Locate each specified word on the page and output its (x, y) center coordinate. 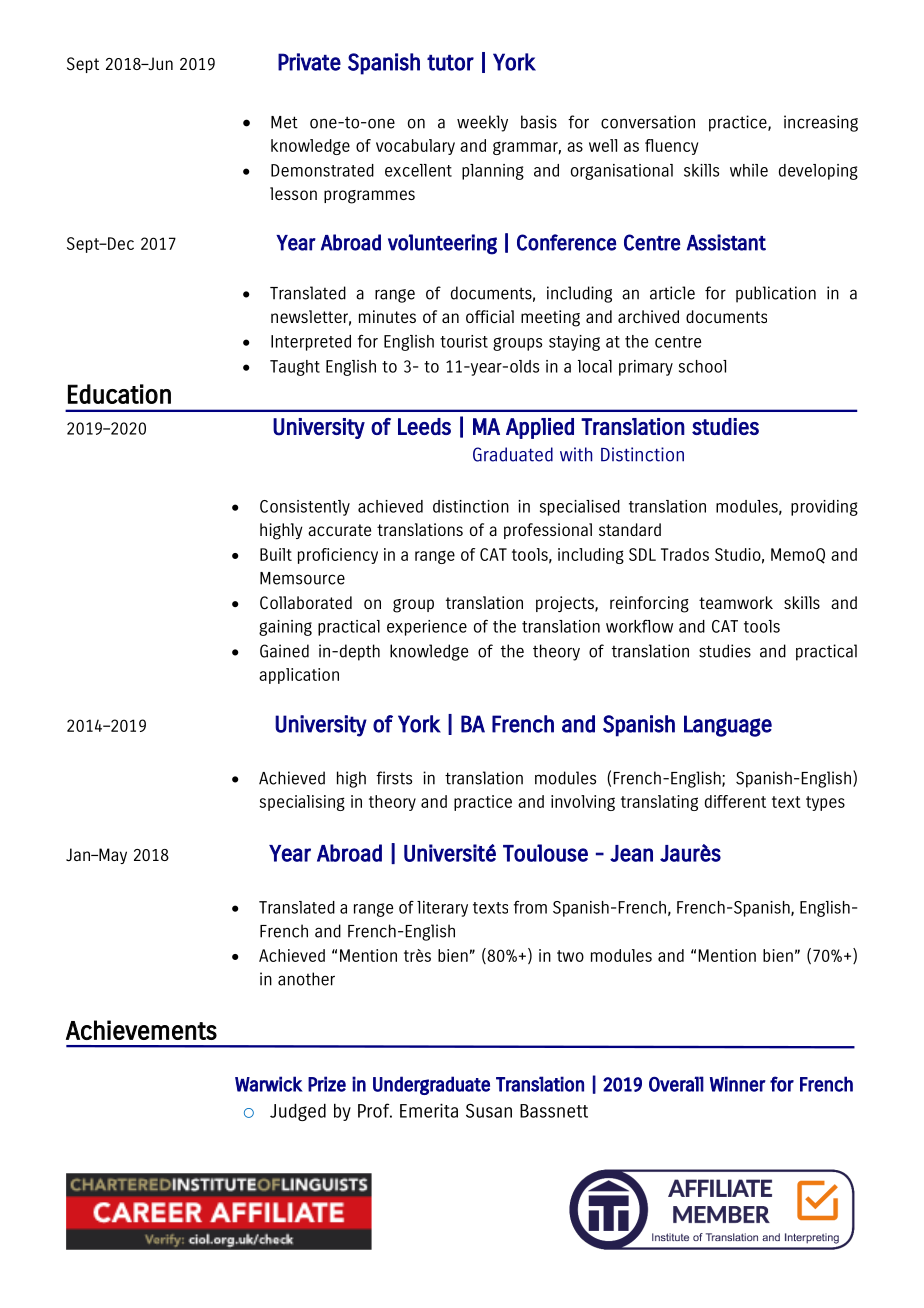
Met (284, 122)
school (702, 366)
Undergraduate (431, 1085)
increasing (821, 123)
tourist (464, 341)
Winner (738, 1084)
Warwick (269, 1084)
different (735, 801)
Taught (295, 368)
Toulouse (545, 853)
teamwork (736, 602)
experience (427, 628)
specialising (302, 803)
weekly (482, 123)
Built (276, 554)
